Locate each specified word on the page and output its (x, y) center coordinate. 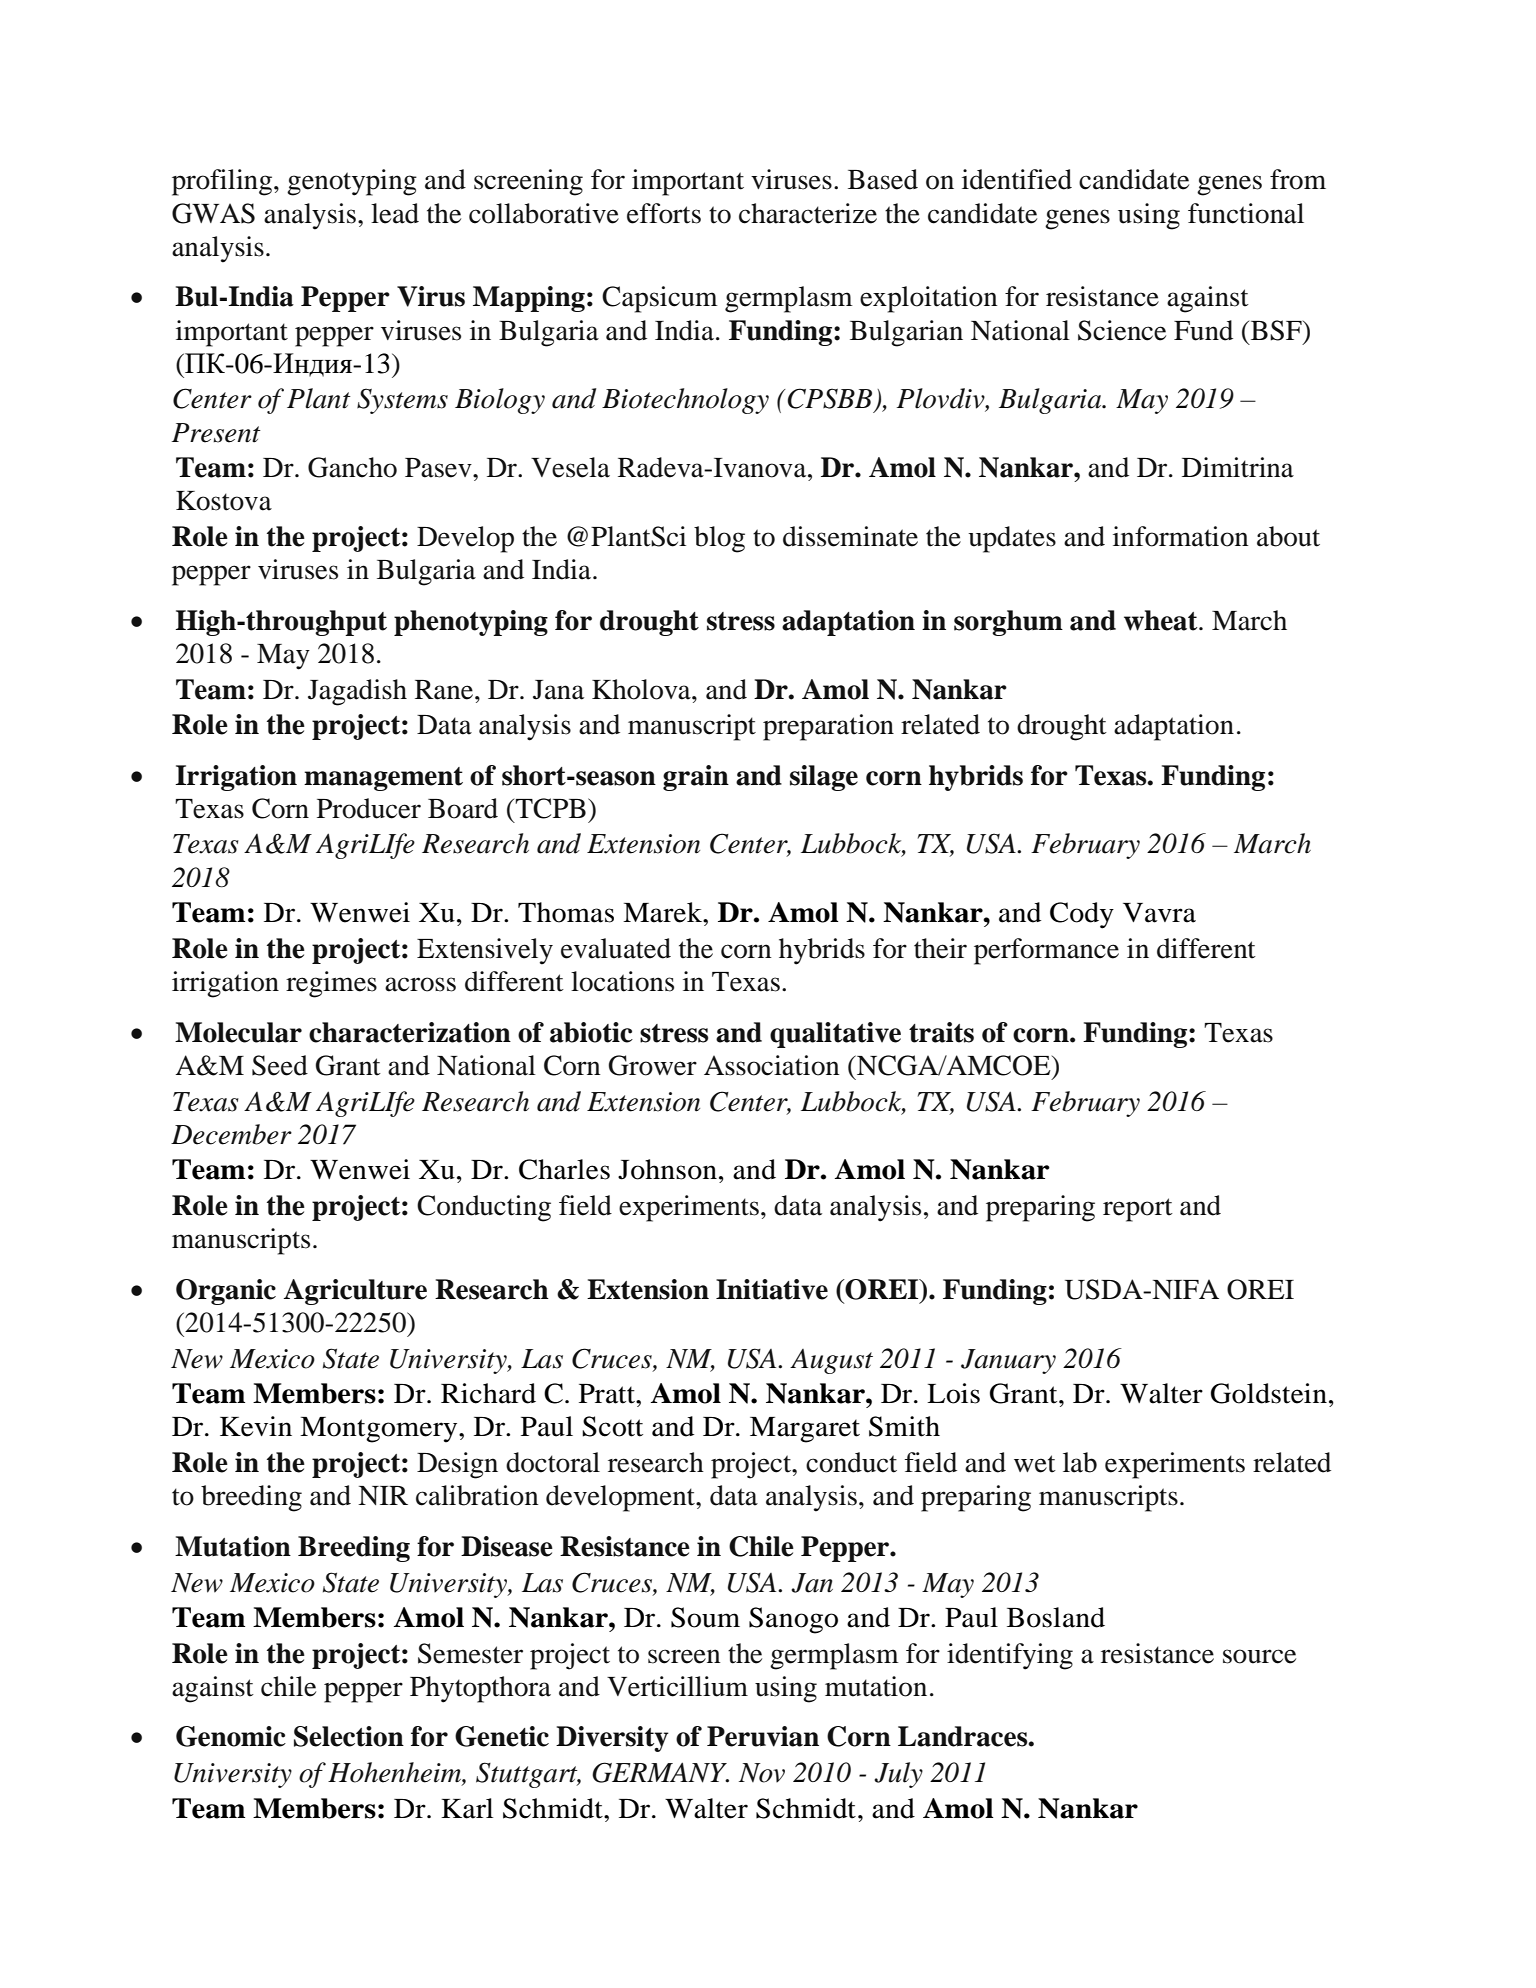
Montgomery (380, 1430)
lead (395, 213)
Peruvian (763, 1736)
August (831, 1361)
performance (1046, 951)
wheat (1162, 620)
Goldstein (1269, 1393)
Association (772, 1065)
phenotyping (471, 623)
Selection (349, 1736)
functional (1246, 213)
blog (719, 539)
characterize (808, 213)
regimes (331, 984)
